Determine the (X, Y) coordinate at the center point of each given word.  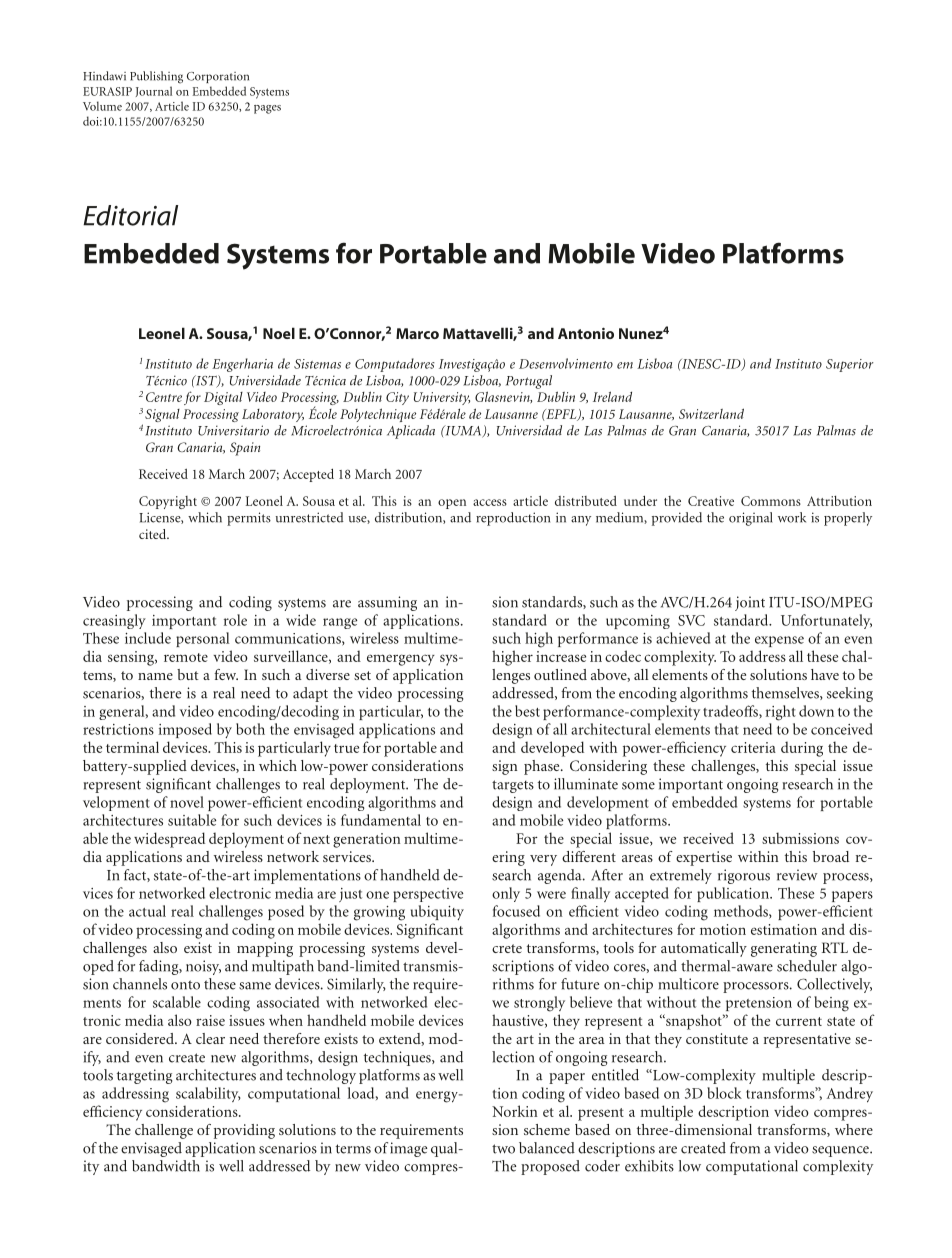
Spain (245, 449)
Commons (771, 501)
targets (513, 786)
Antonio (586, 333)
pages (267, 109)
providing (244, 1131)
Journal (154, 91)
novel (187, 802)
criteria (753, 747)
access (490, 502)
